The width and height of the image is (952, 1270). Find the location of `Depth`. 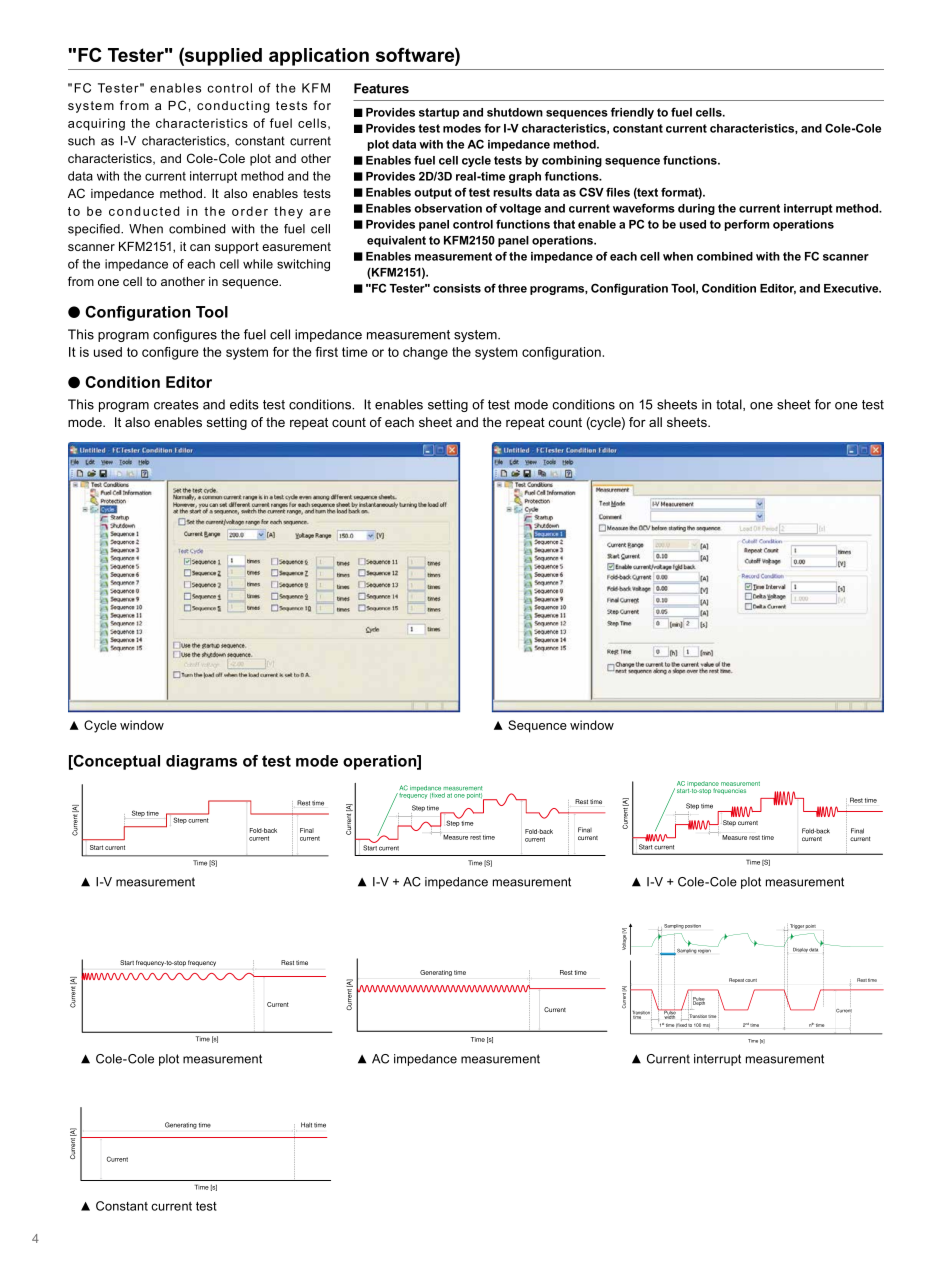

Depth is located at coordinates (699, 1002).
